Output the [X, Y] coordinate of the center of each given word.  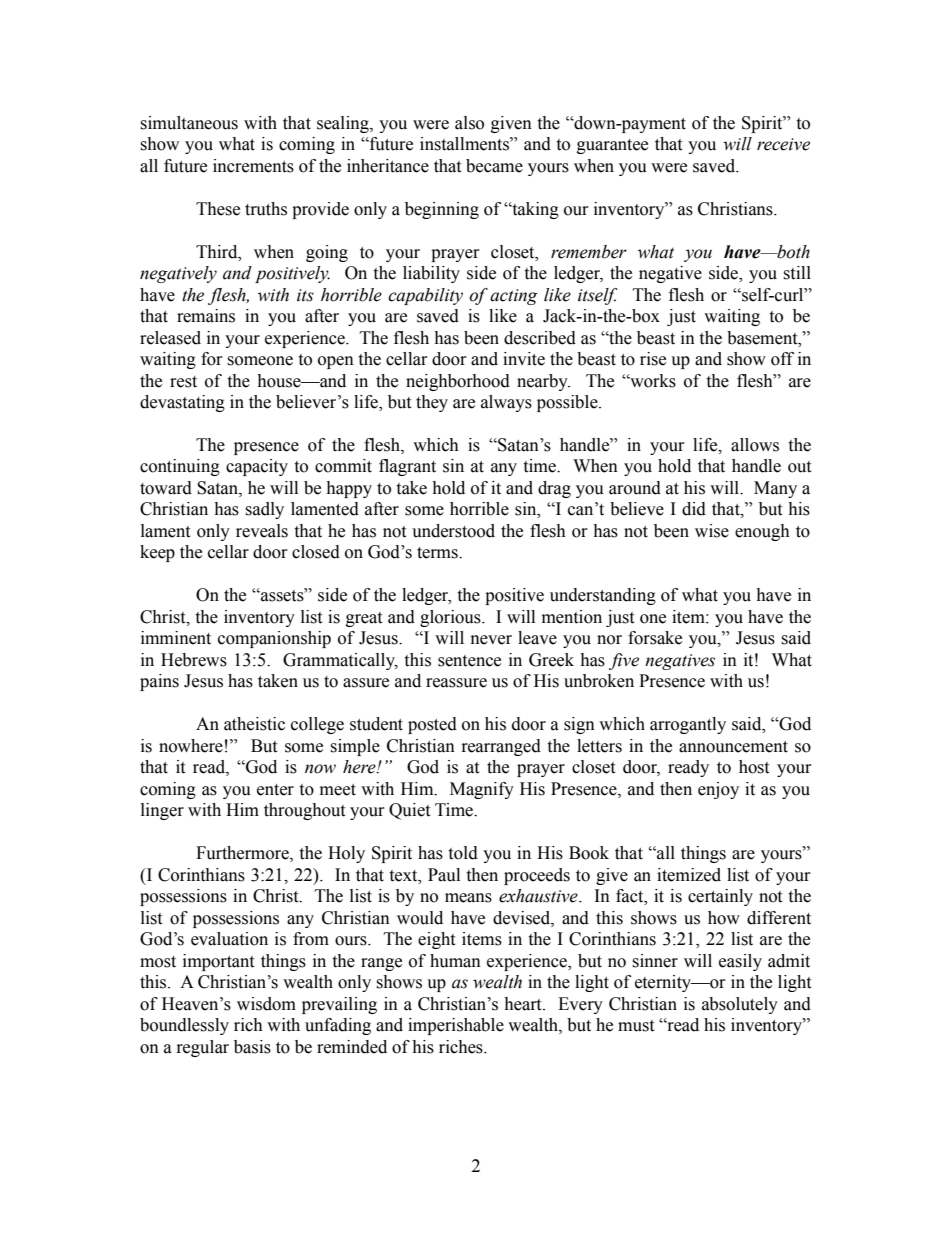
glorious [451, 618]
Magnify [482, 790]
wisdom [266, 1004]
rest [183, 382]
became [494, 166]
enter [275, 790]
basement [763, 338]
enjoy [718, 790]
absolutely [740, 1005]
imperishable [456, 1026]
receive [783, 144]
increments [253, 166]
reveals [262, 531]
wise [712, 531]
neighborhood [458, 382]
